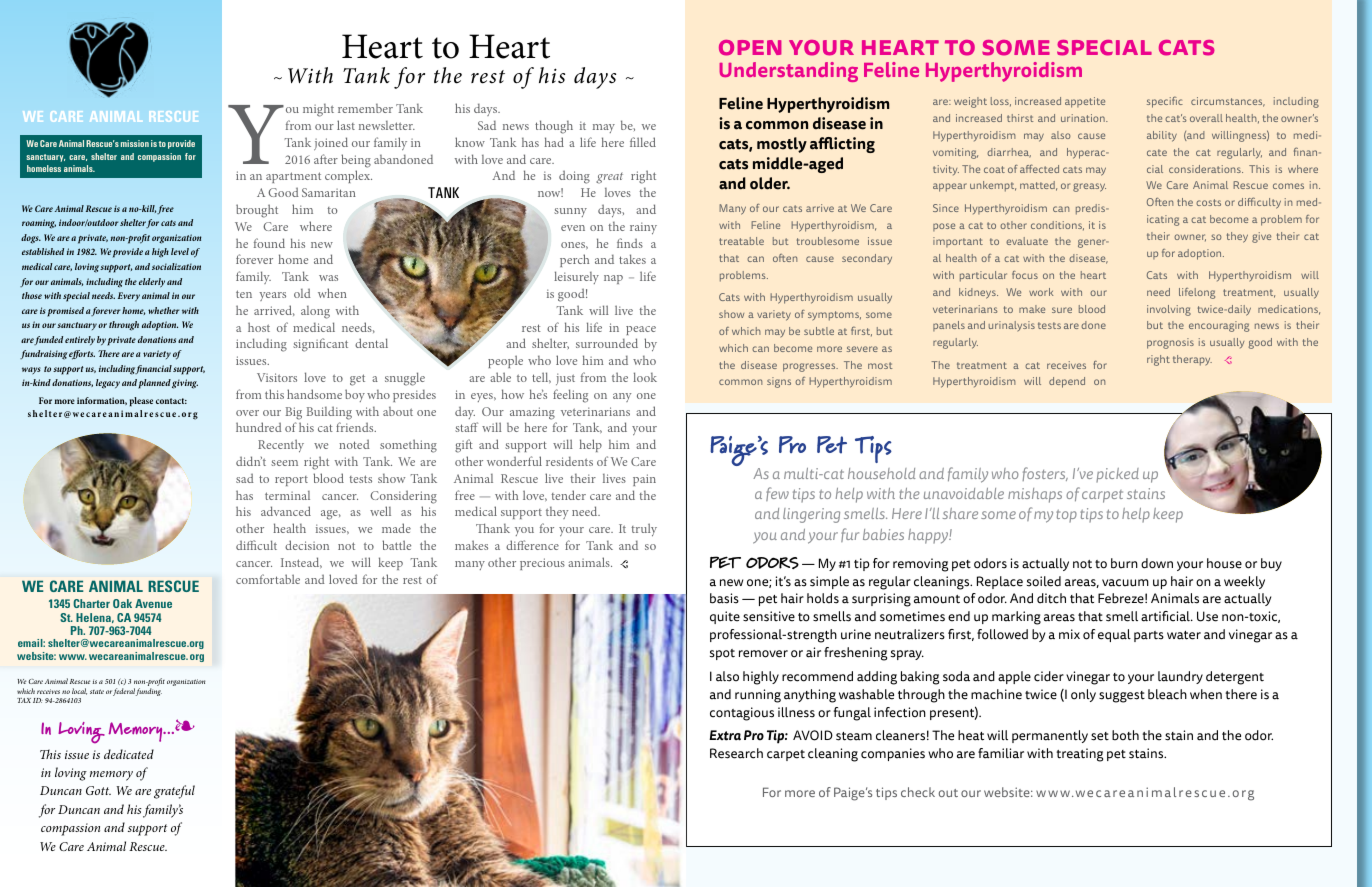  What do you see at coordinates (180, 251) in the document?
I see `level` at bounding box center [180, 251].
